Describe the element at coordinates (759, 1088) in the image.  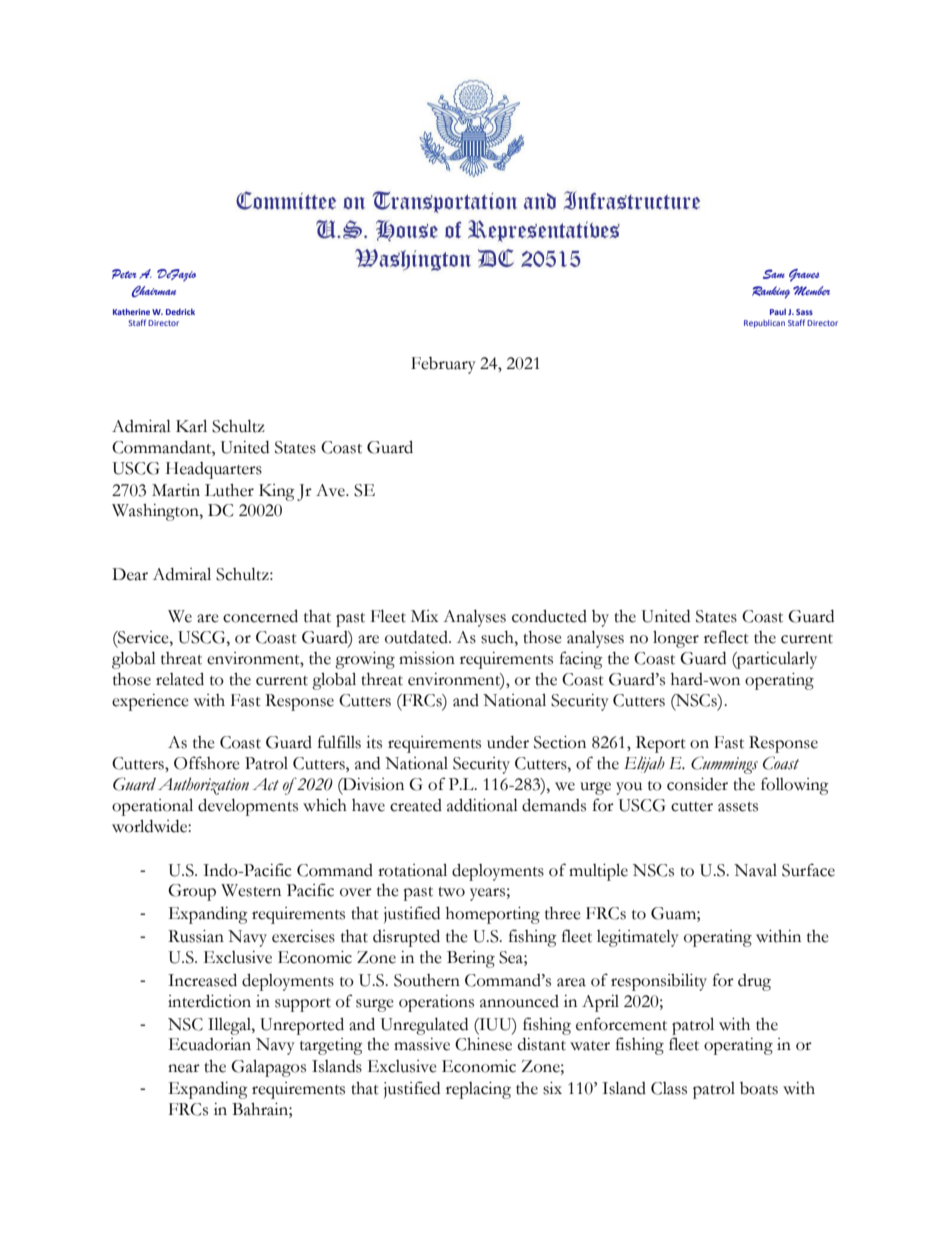
I see `boats` at that location.
